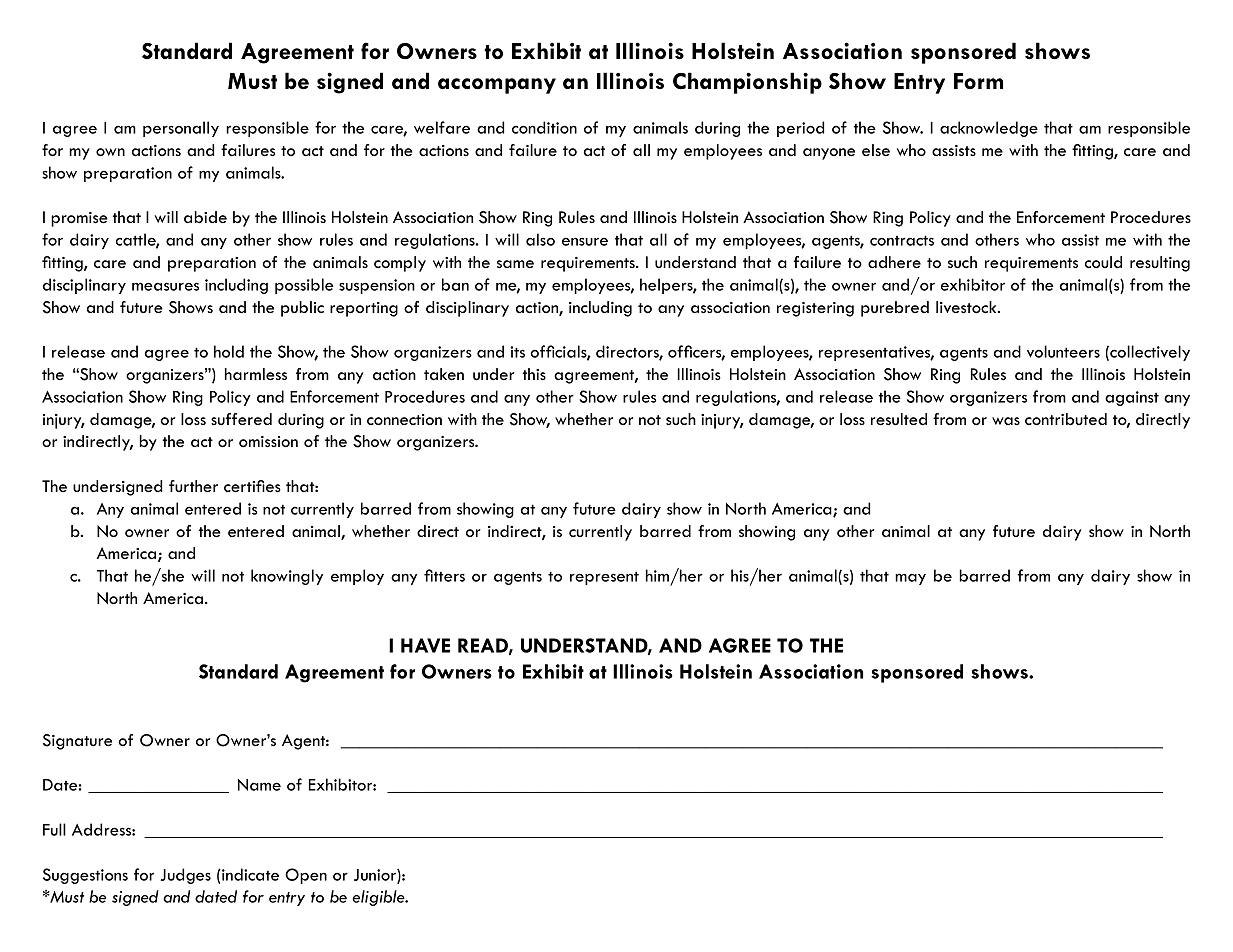 This image has height=952, width=1233. I want to click on connection, so click(404, 419).
